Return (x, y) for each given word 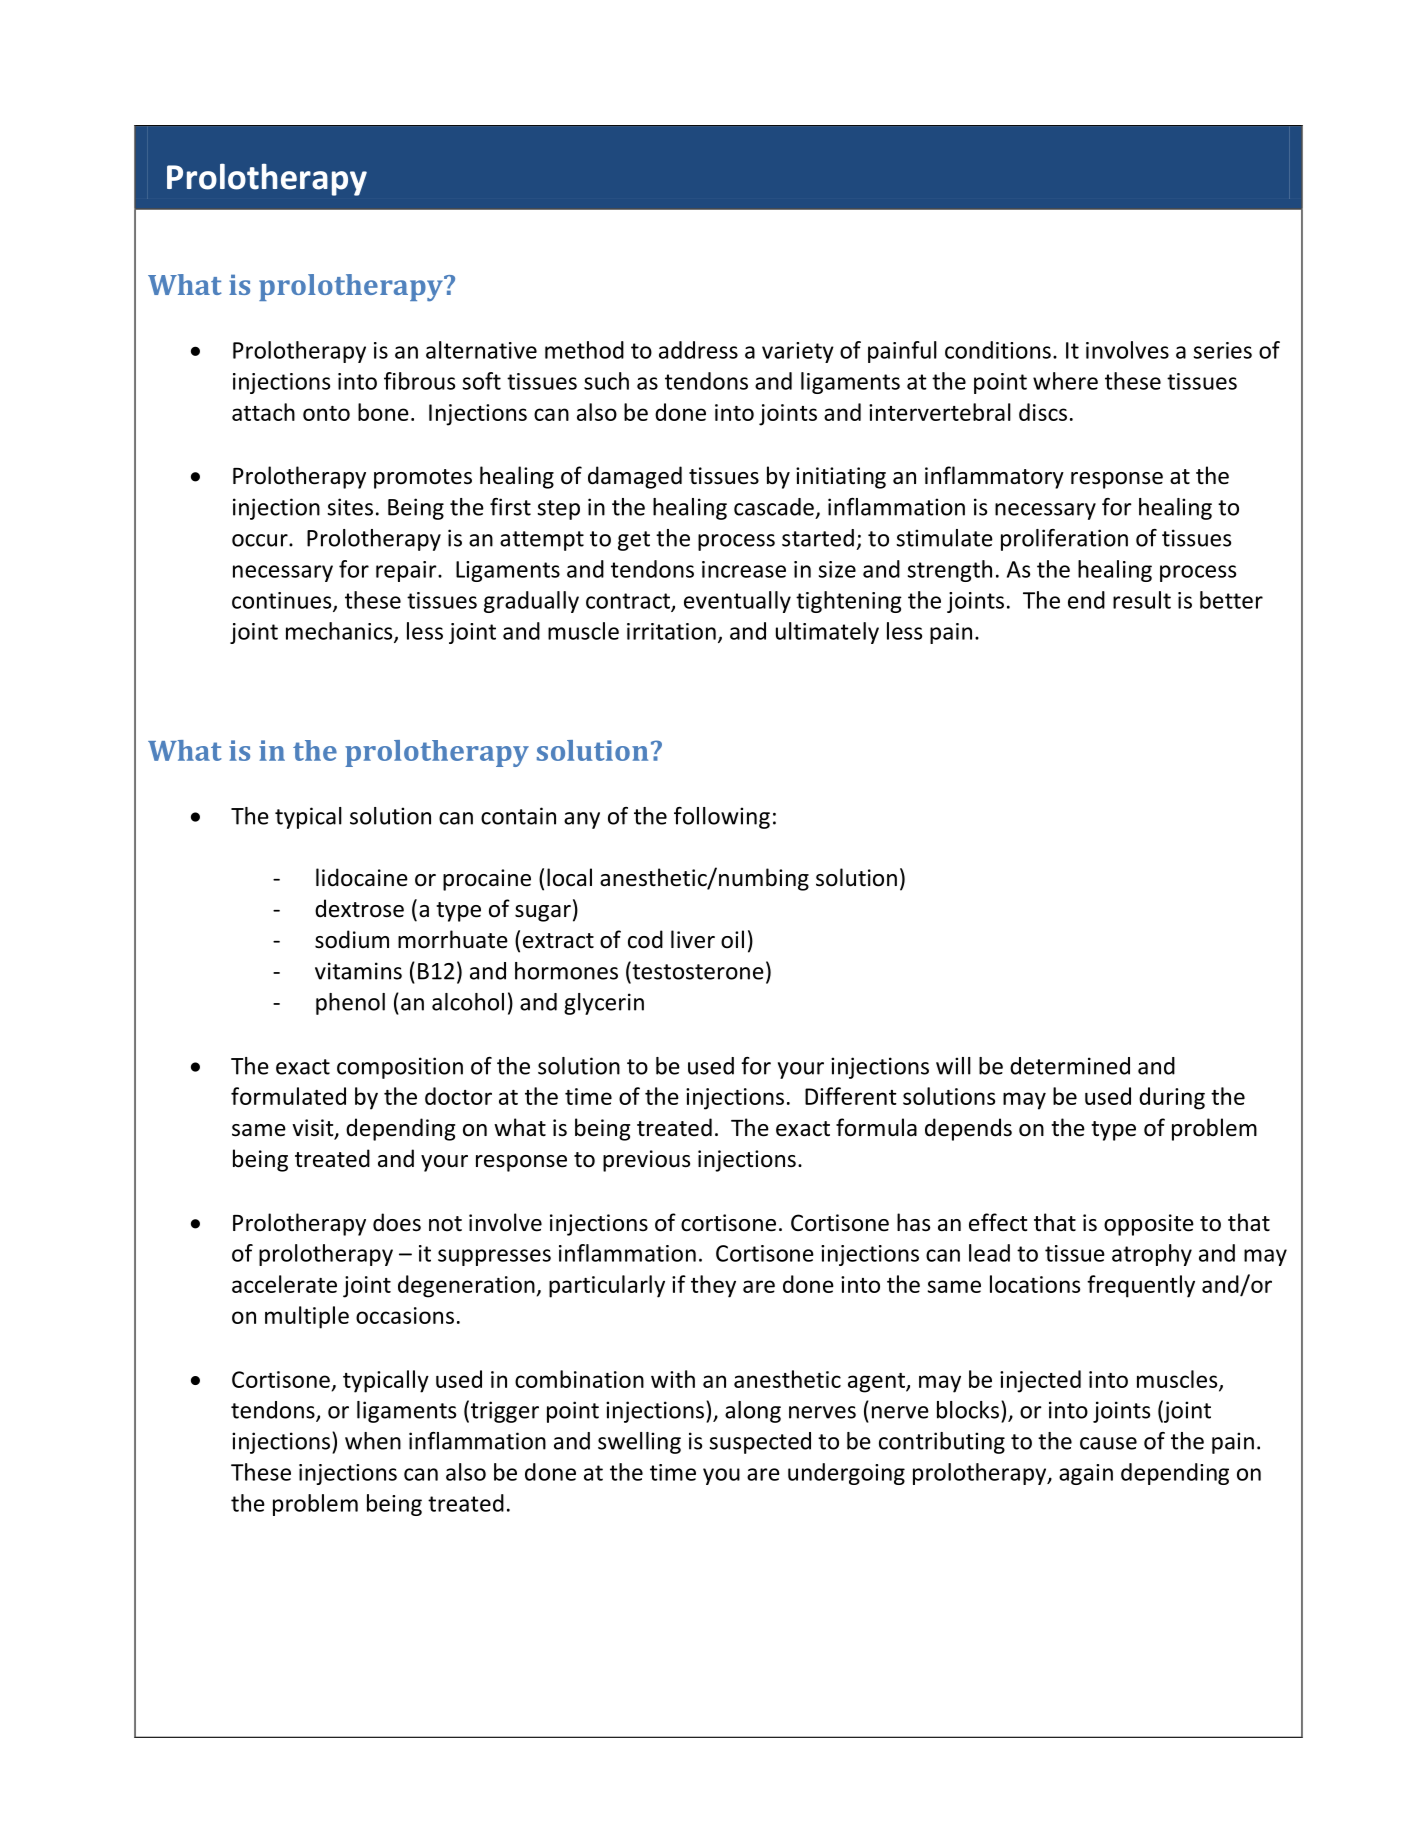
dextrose (359, 908)
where (1065, 381)
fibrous (419, 381)
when (373, 1441)
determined (1070, 1066)
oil (732, 939)
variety (798, 352)
